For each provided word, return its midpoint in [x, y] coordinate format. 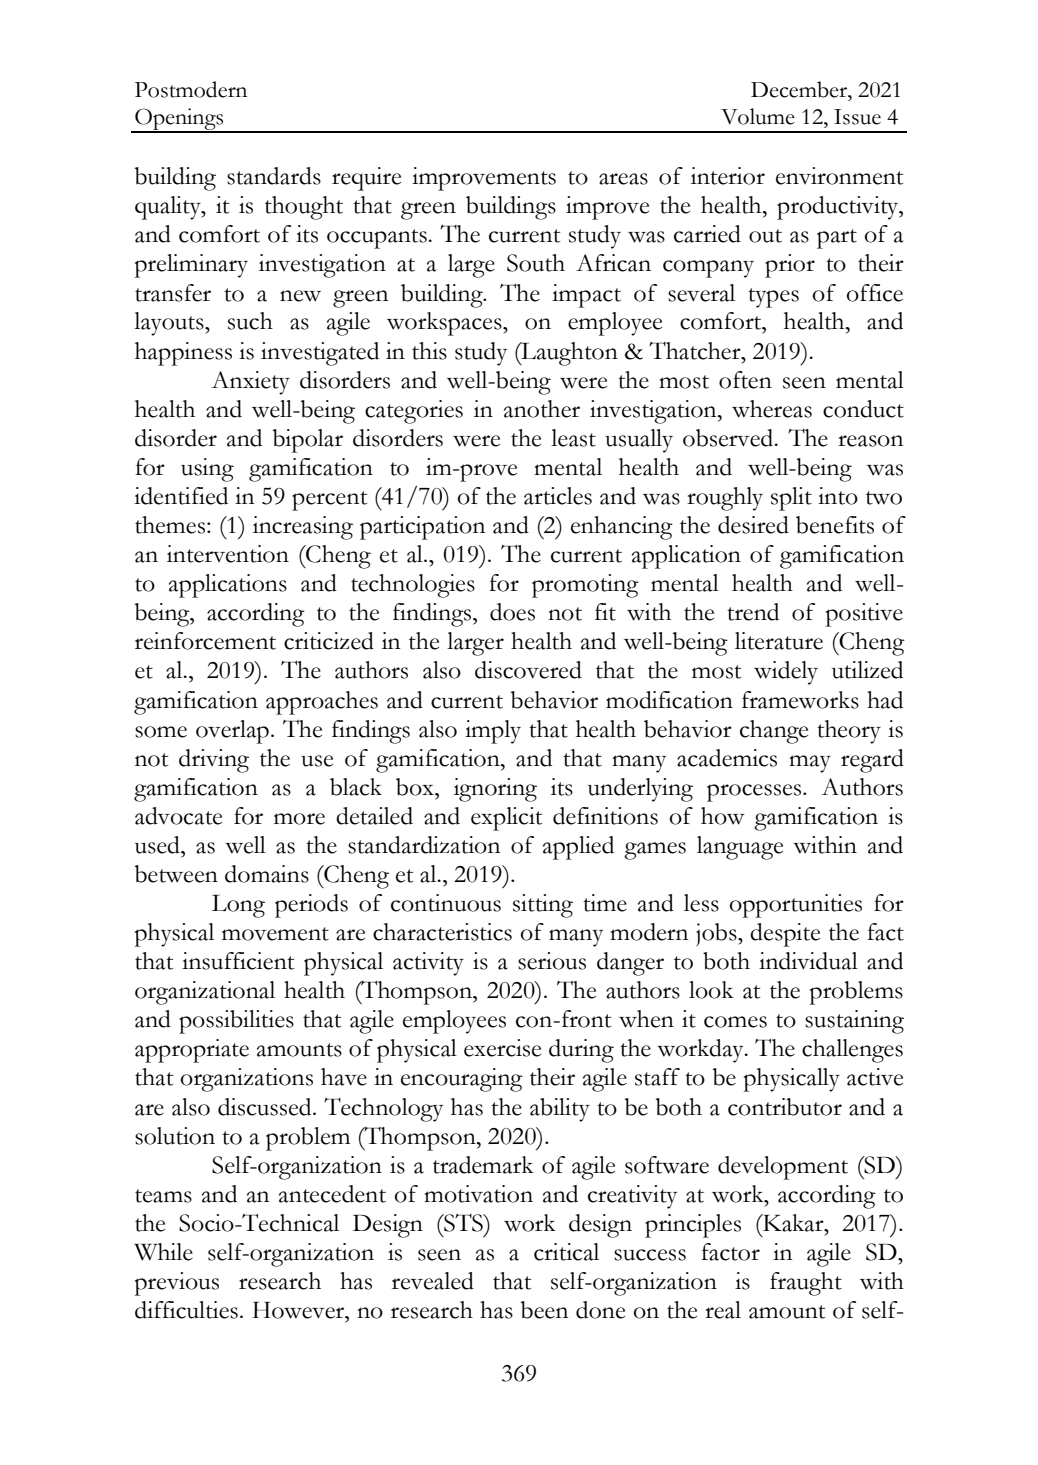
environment [839, 176]
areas [623, 179]
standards [274, 176]
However [299, 1310]
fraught [806, 1284]
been [544, 1310]
